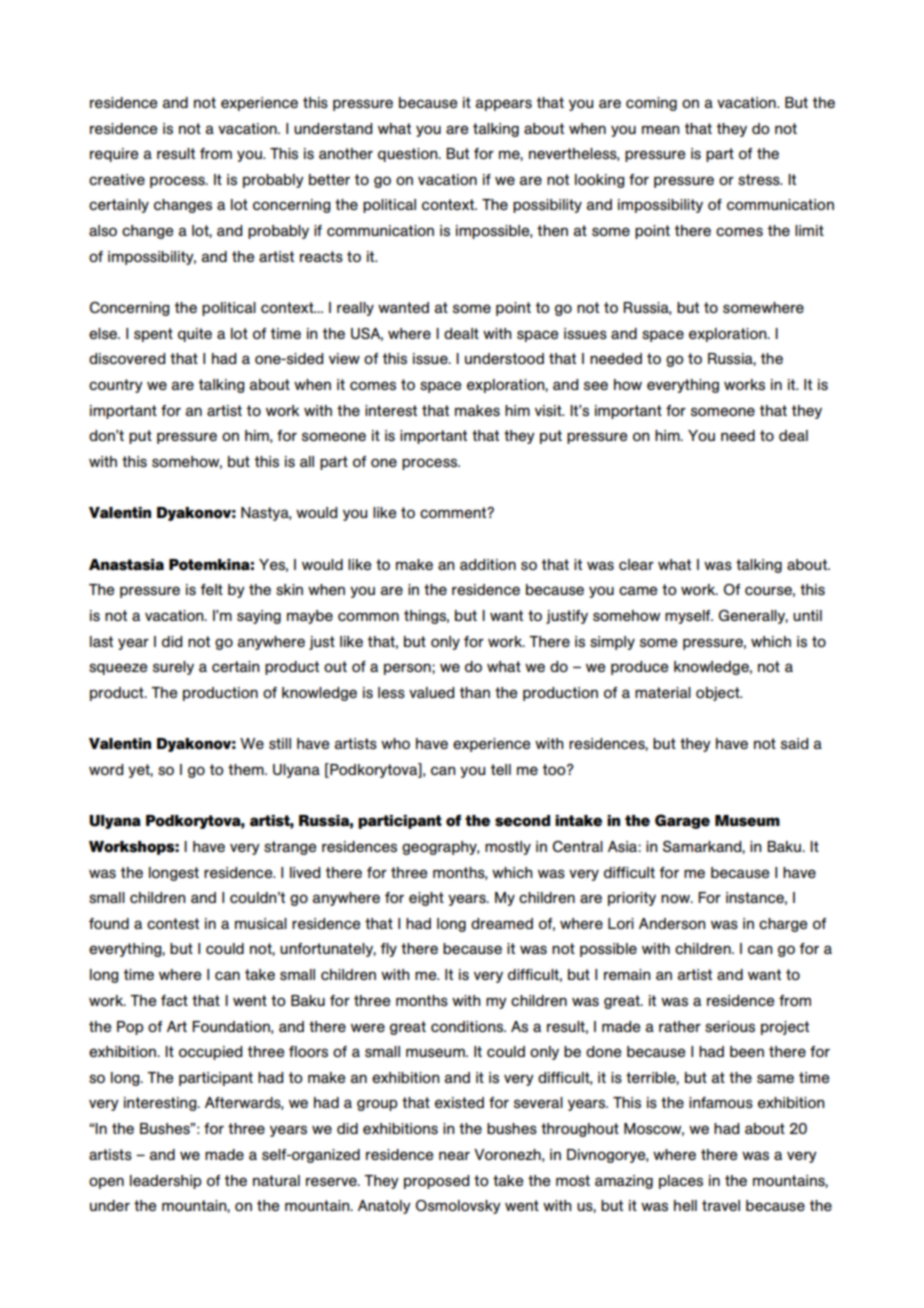 This screenshot has height=1308, width=924. What do you see at coordinates (114, 155) in the screenshot?
I see `require` at bounding box center [114, 155].
